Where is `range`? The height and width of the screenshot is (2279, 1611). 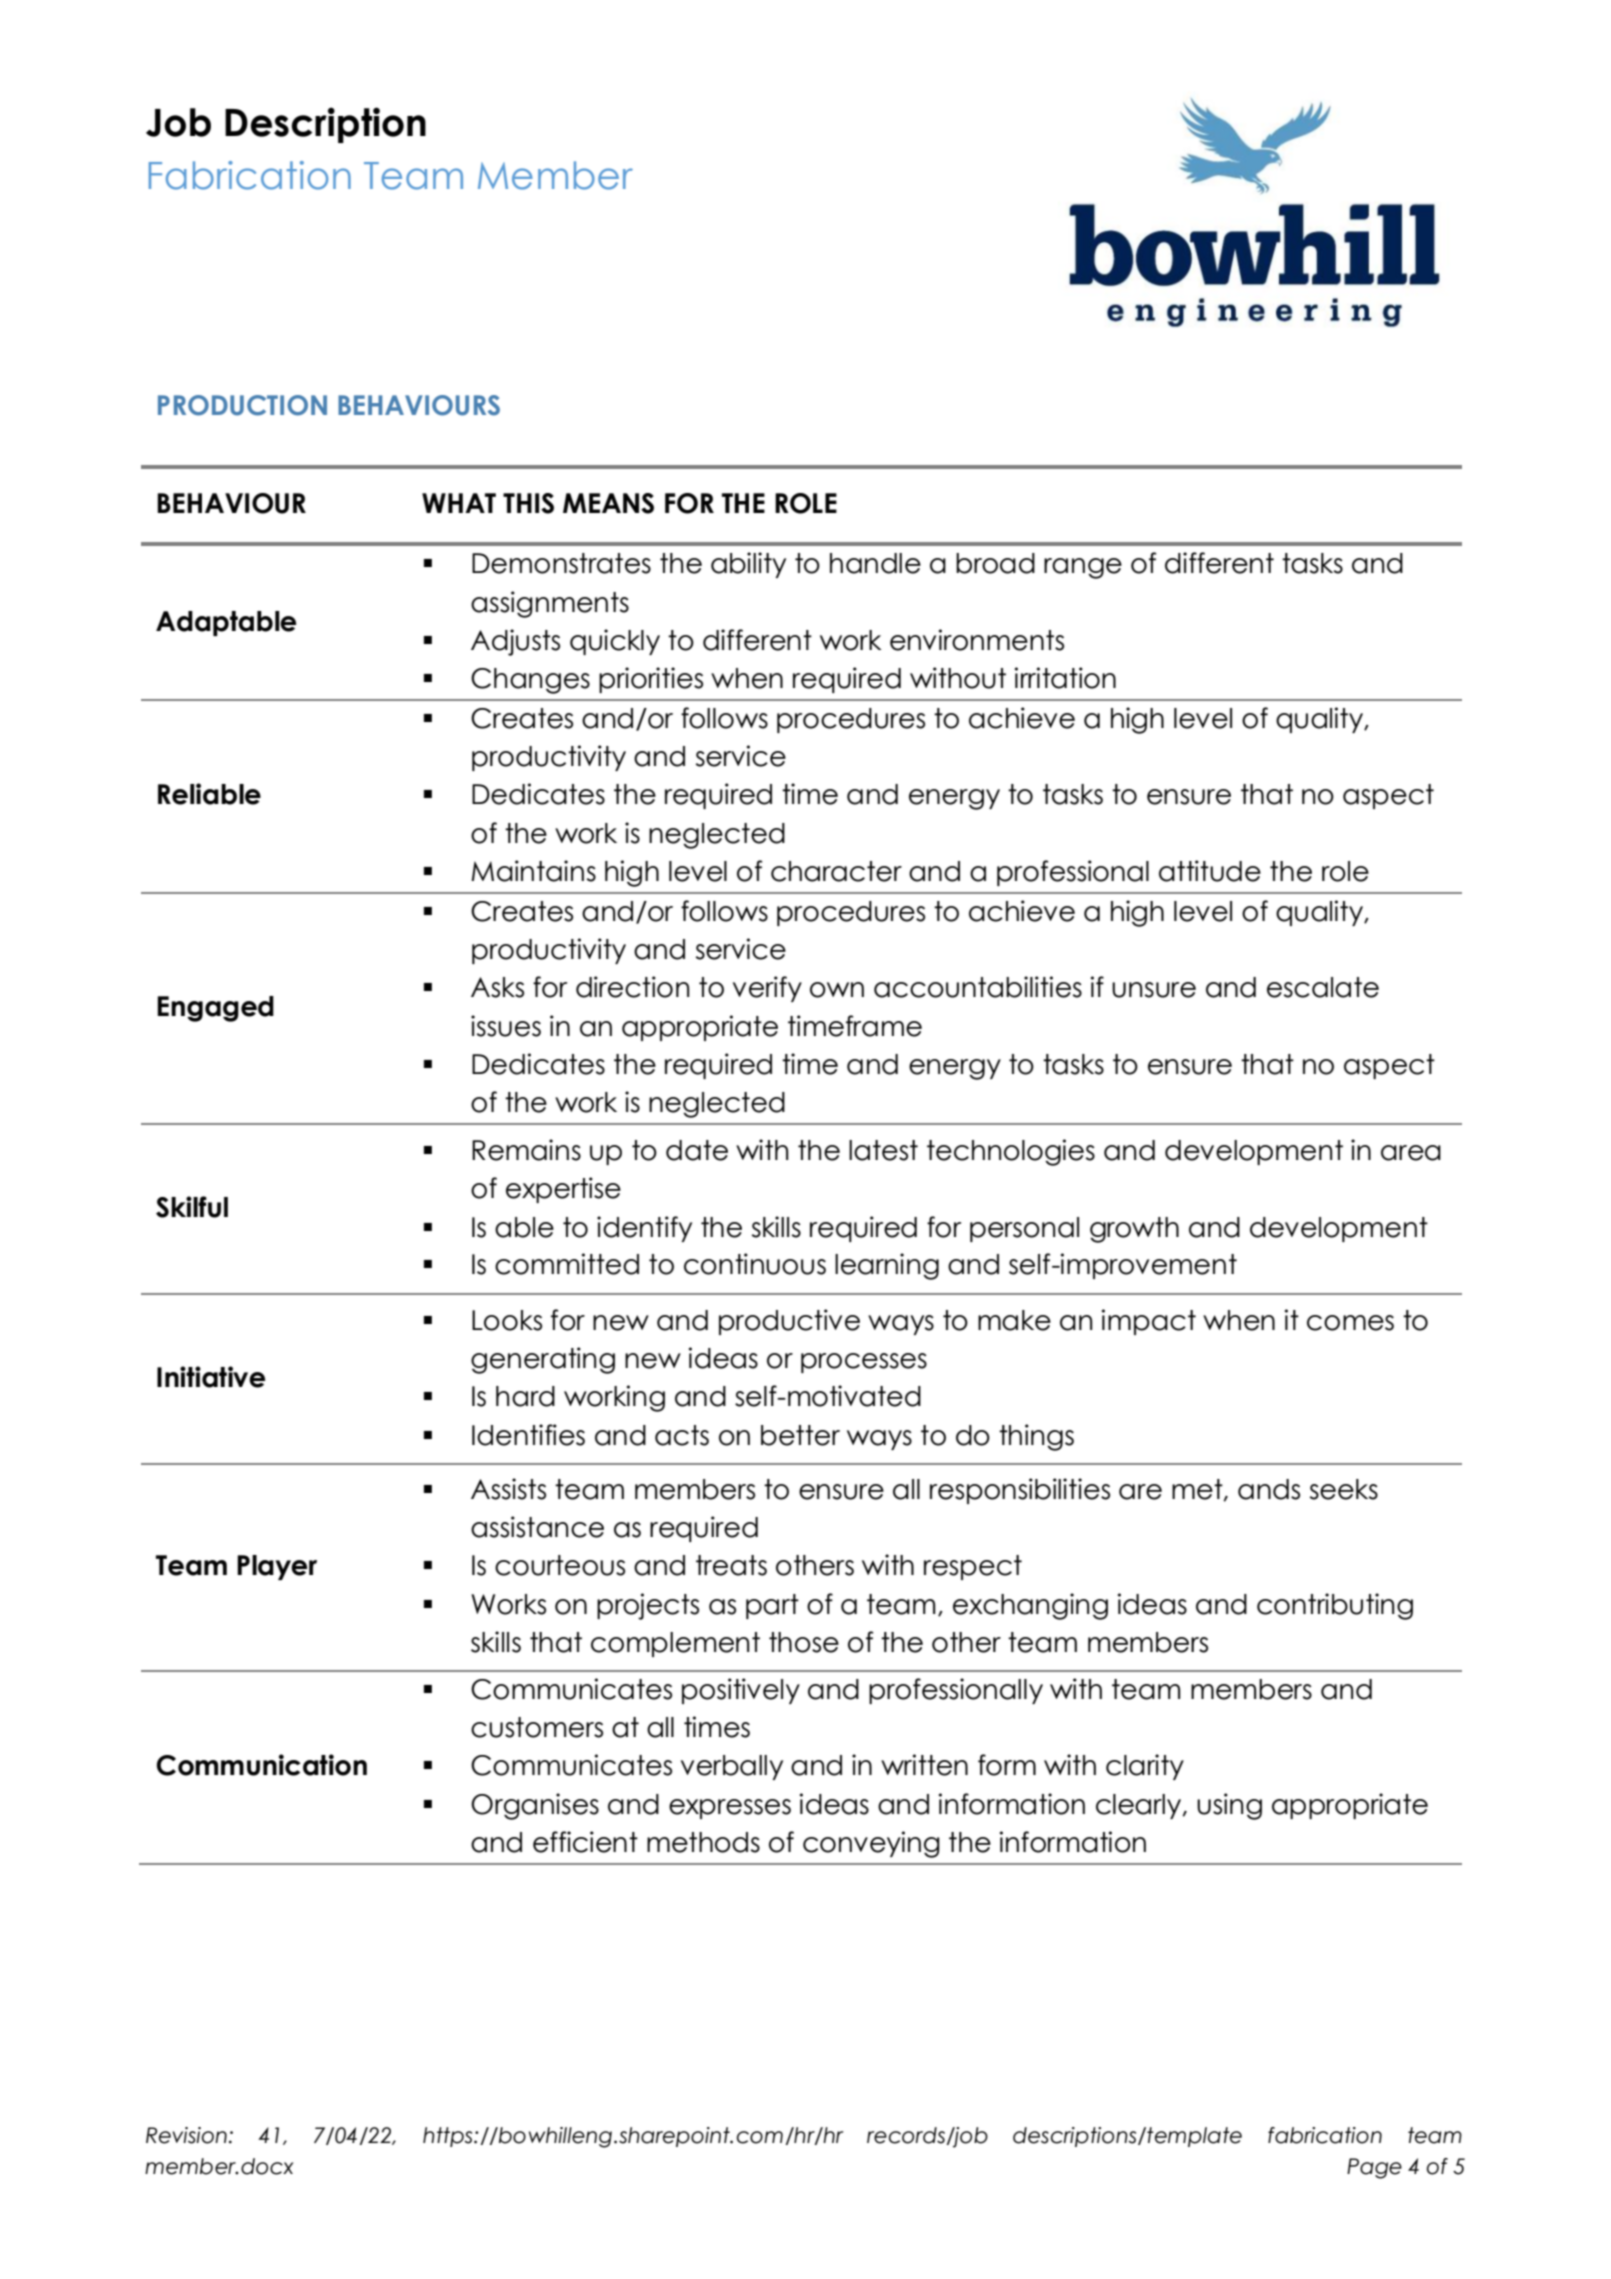 range is located at coordinates (1083, 568).
